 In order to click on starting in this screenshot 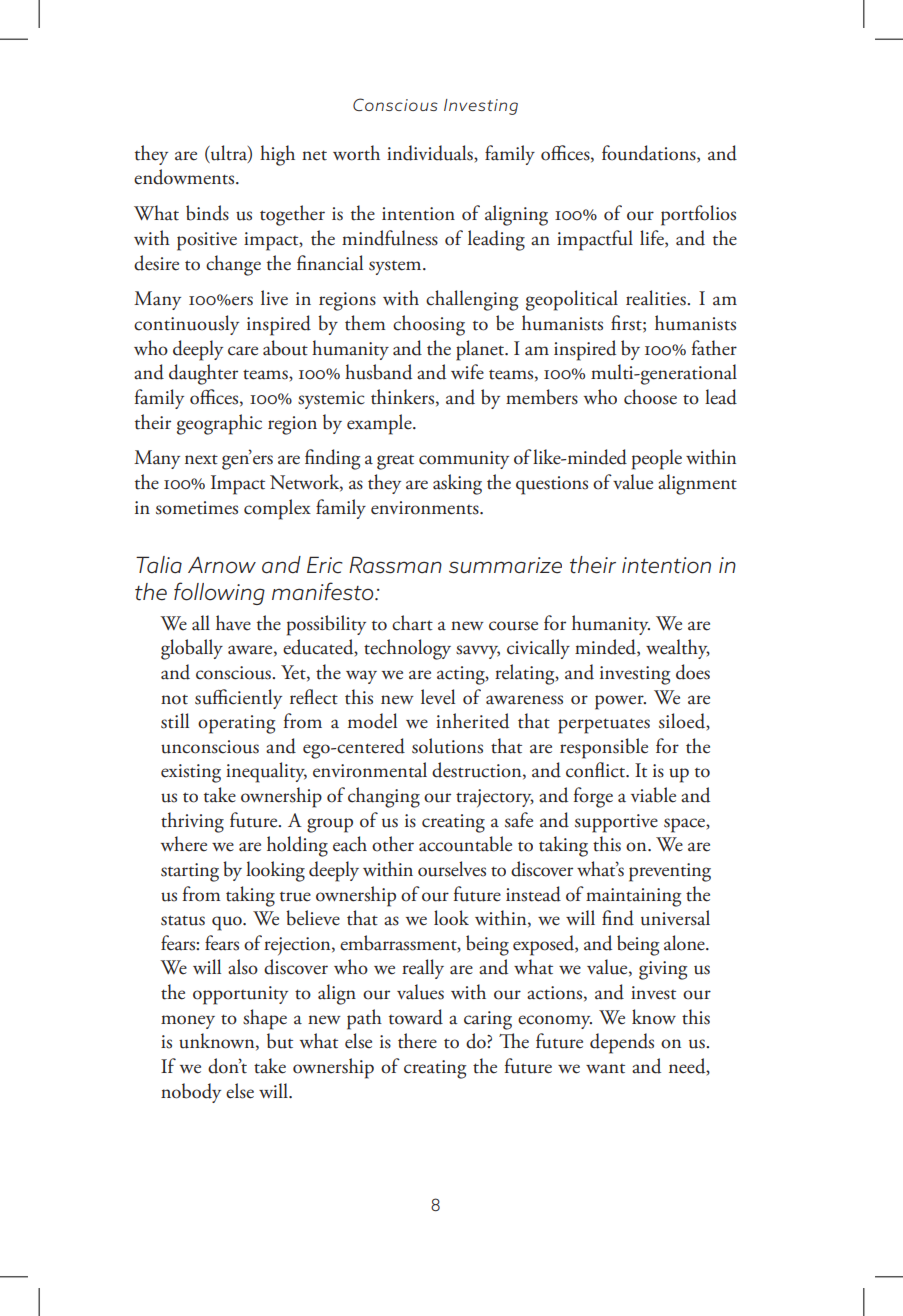, I will do `click(190, 872)`.
